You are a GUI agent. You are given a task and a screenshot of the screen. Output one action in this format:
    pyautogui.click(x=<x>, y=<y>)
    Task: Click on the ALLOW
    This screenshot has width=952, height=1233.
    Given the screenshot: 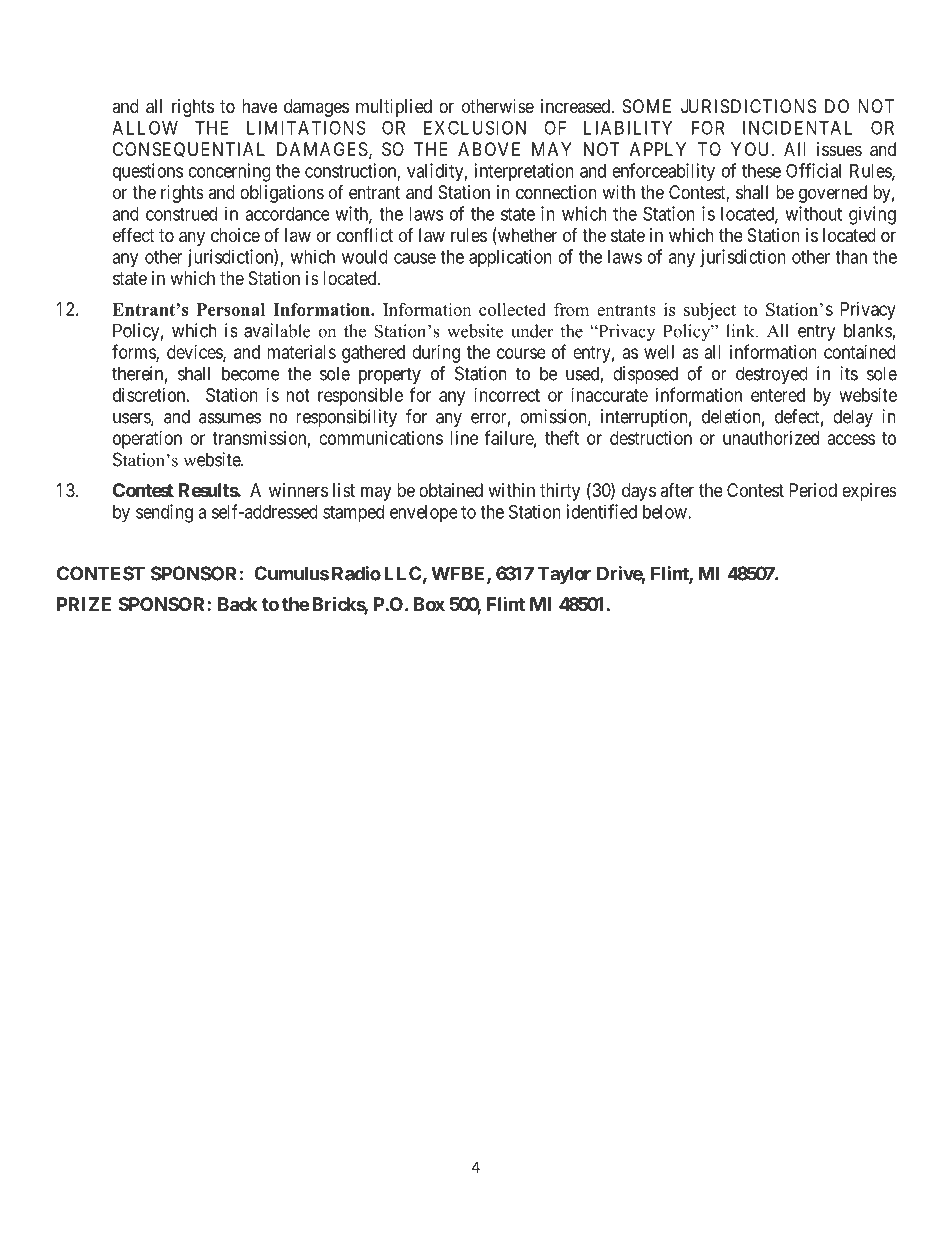 What is the action you would take?
    pyautogui.click(x=145, y=127)
